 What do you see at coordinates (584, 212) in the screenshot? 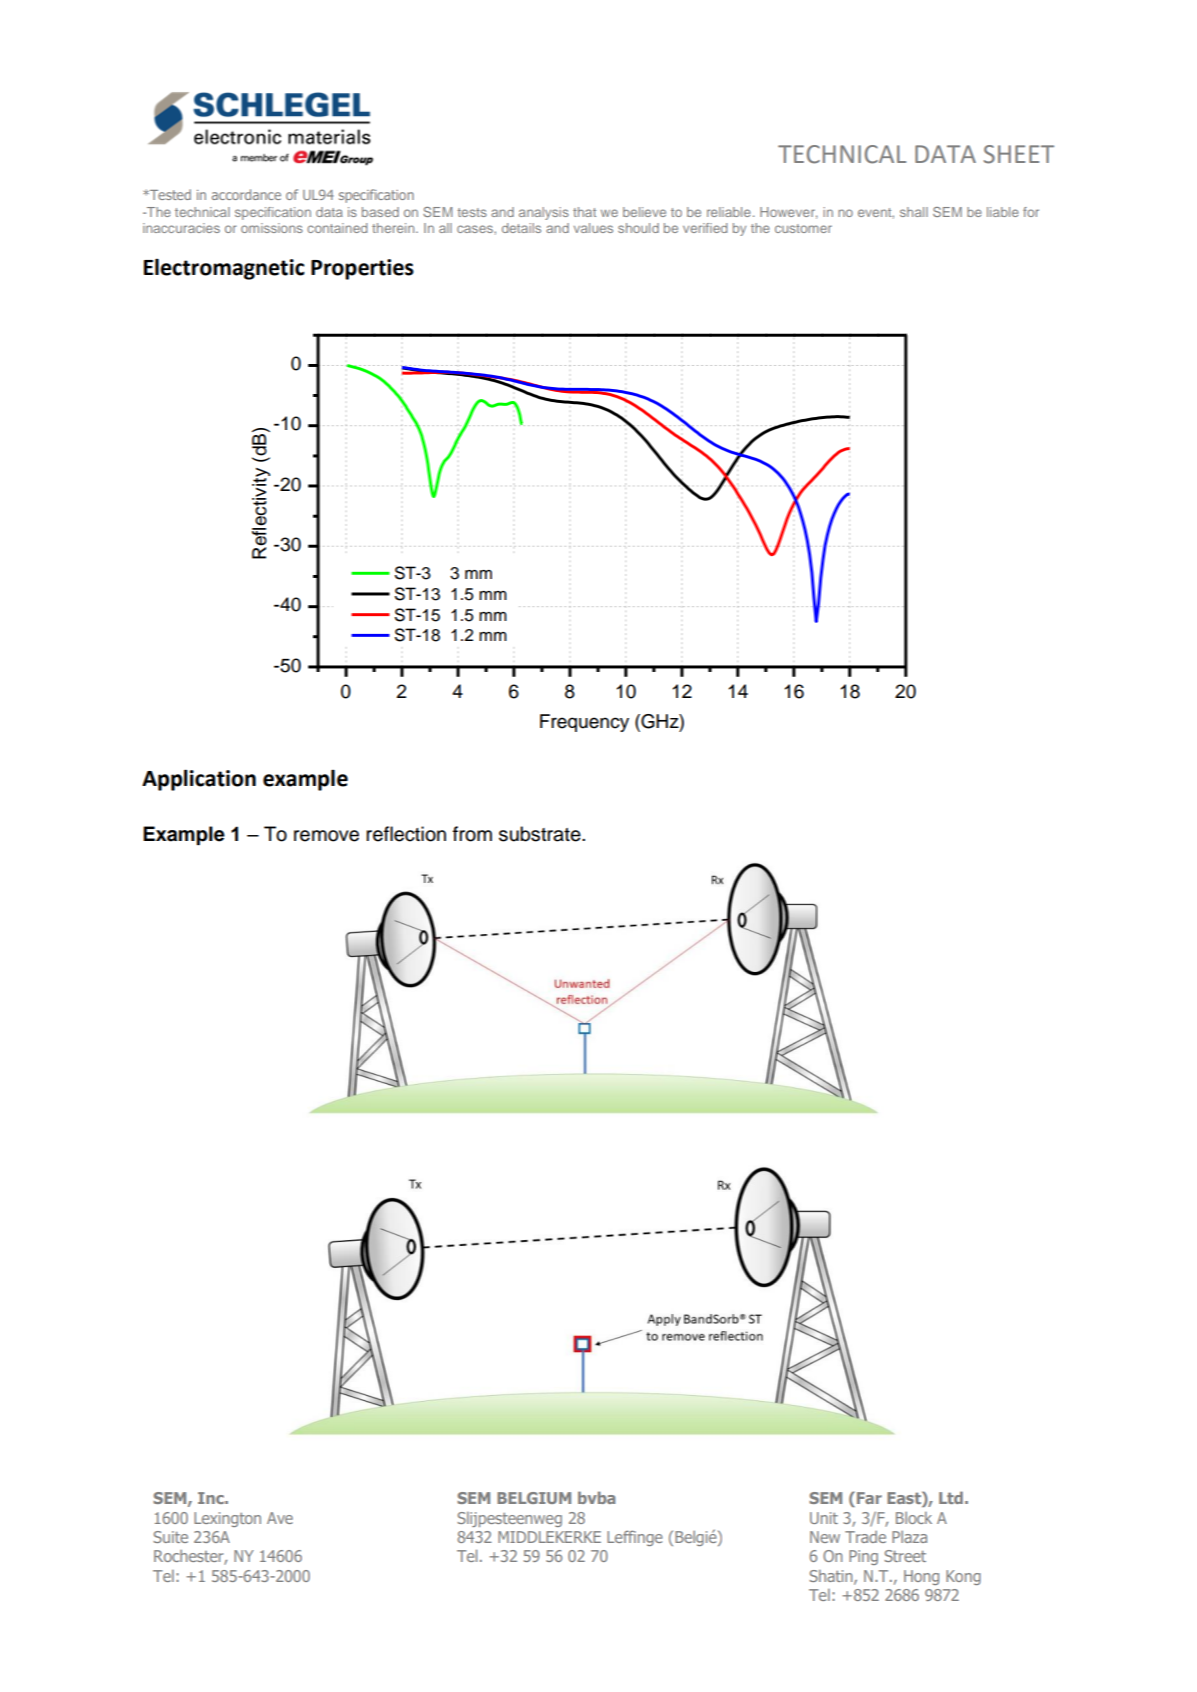
I see `that` at bounding box center [584, 212].
